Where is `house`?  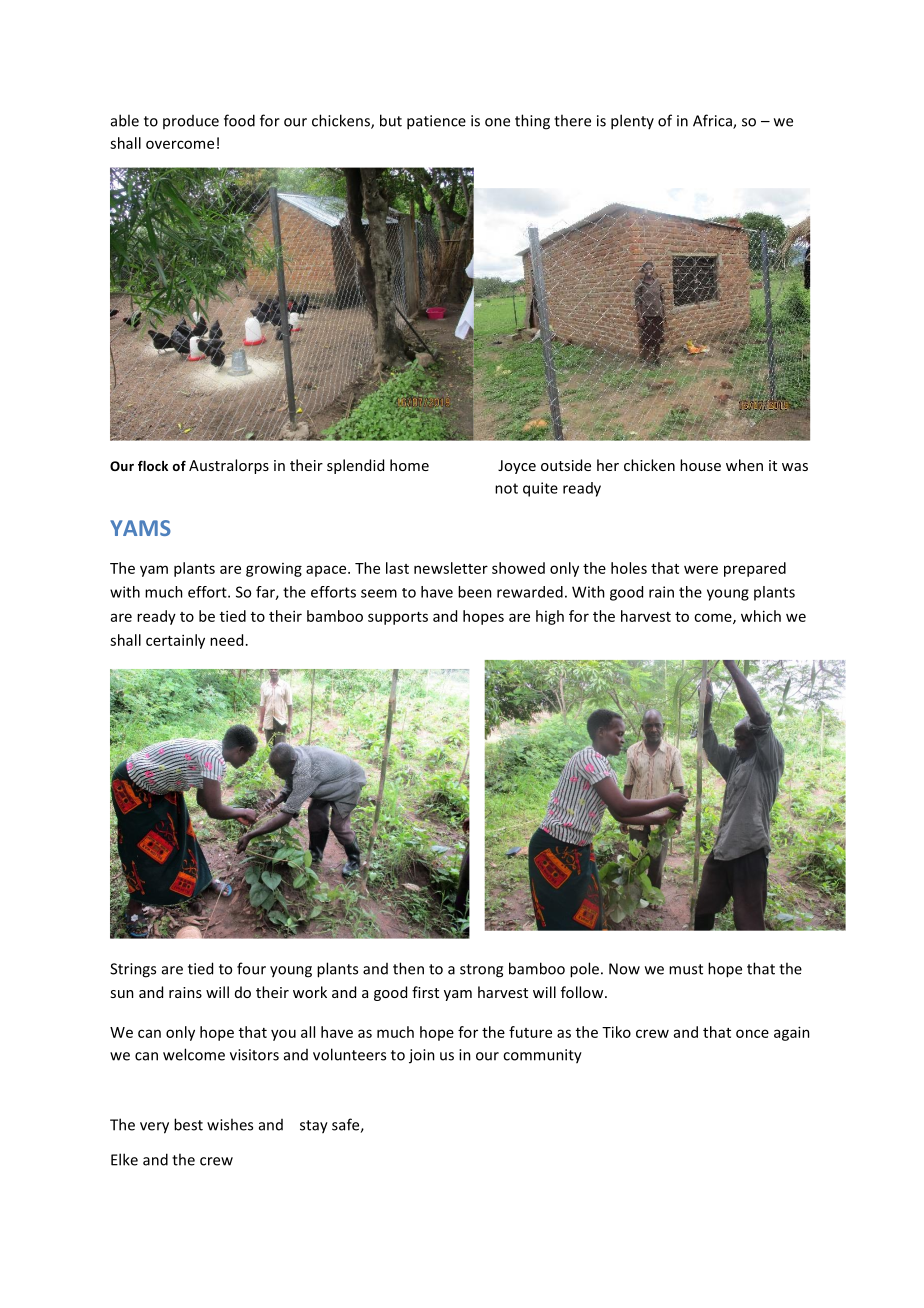 house is located at coordinates (700, 465).
